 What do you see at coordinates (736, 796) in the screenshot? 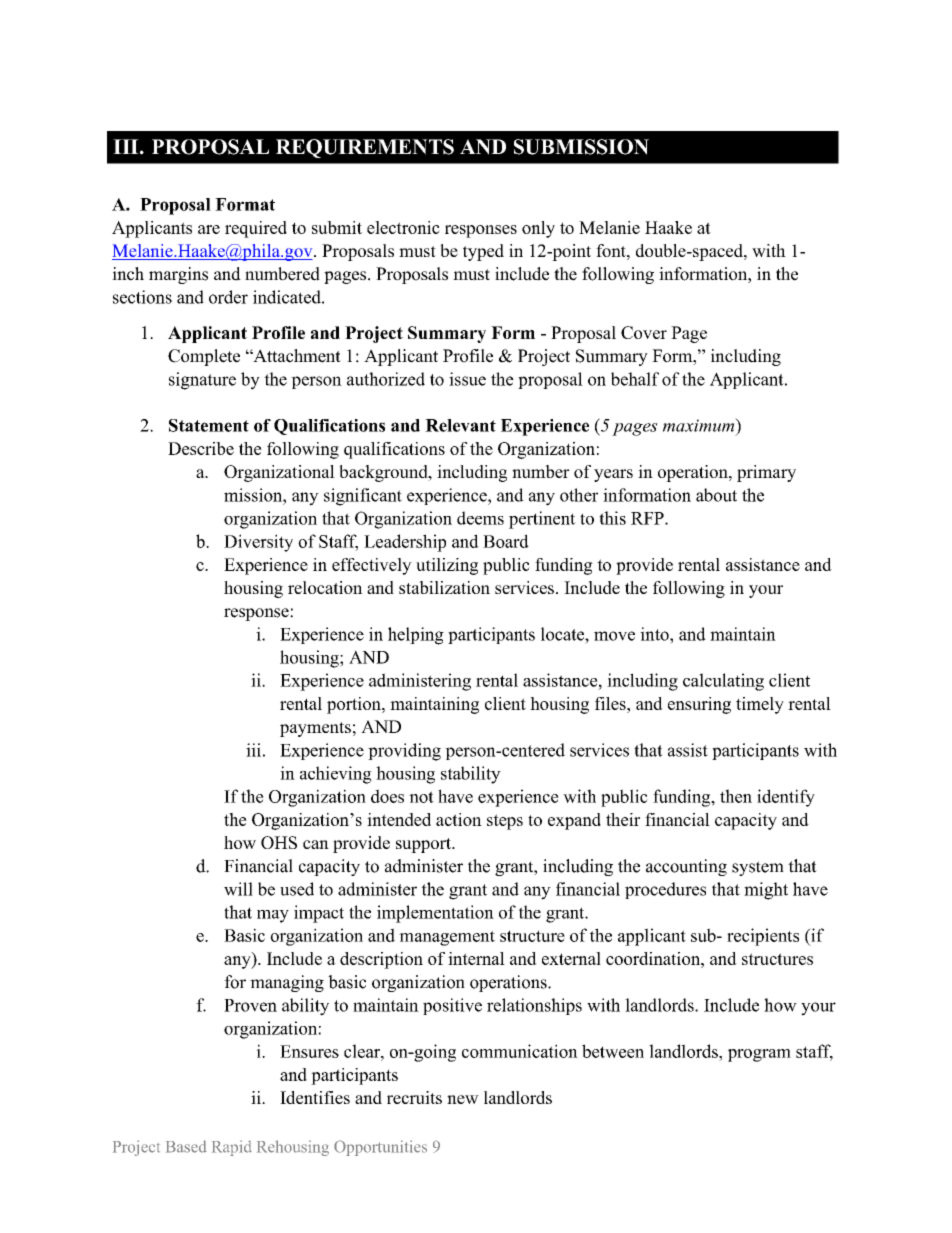
I see `then` at bounding box center [736, 796].
